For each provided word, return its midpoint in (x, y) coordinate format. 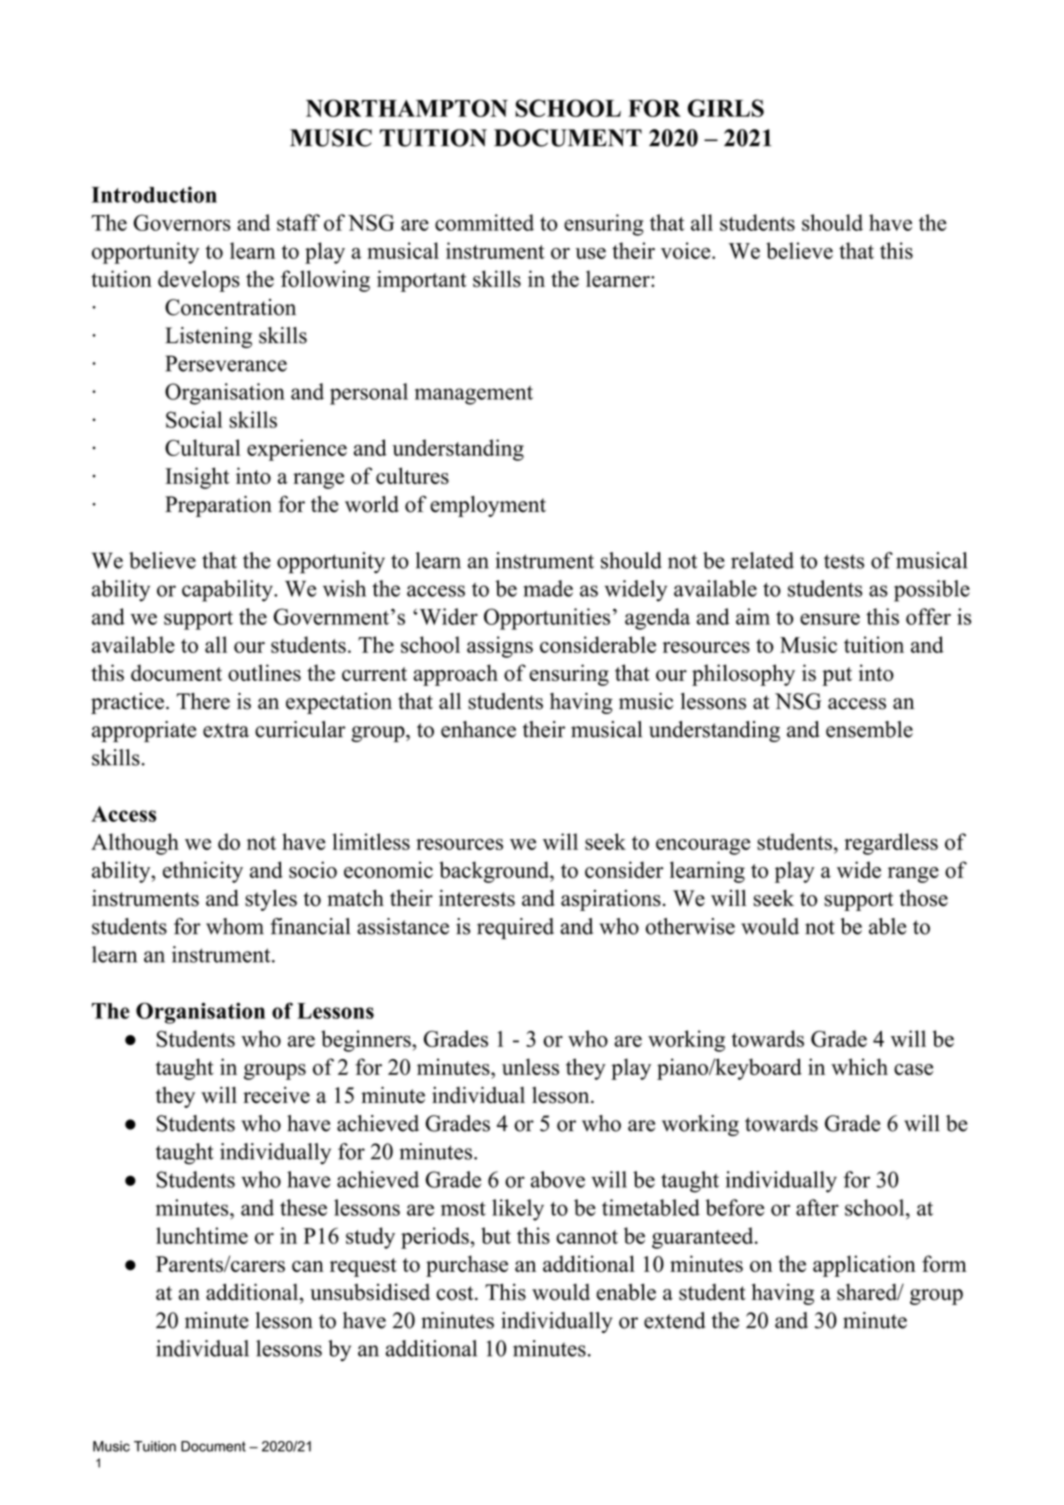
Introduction (154, 194)
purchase (467, 1266)
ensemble (869, 729)
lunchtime (202, 1235)
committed (484, 222)
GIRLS (725, 108)
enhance (478, 729)
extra (226, 730)
